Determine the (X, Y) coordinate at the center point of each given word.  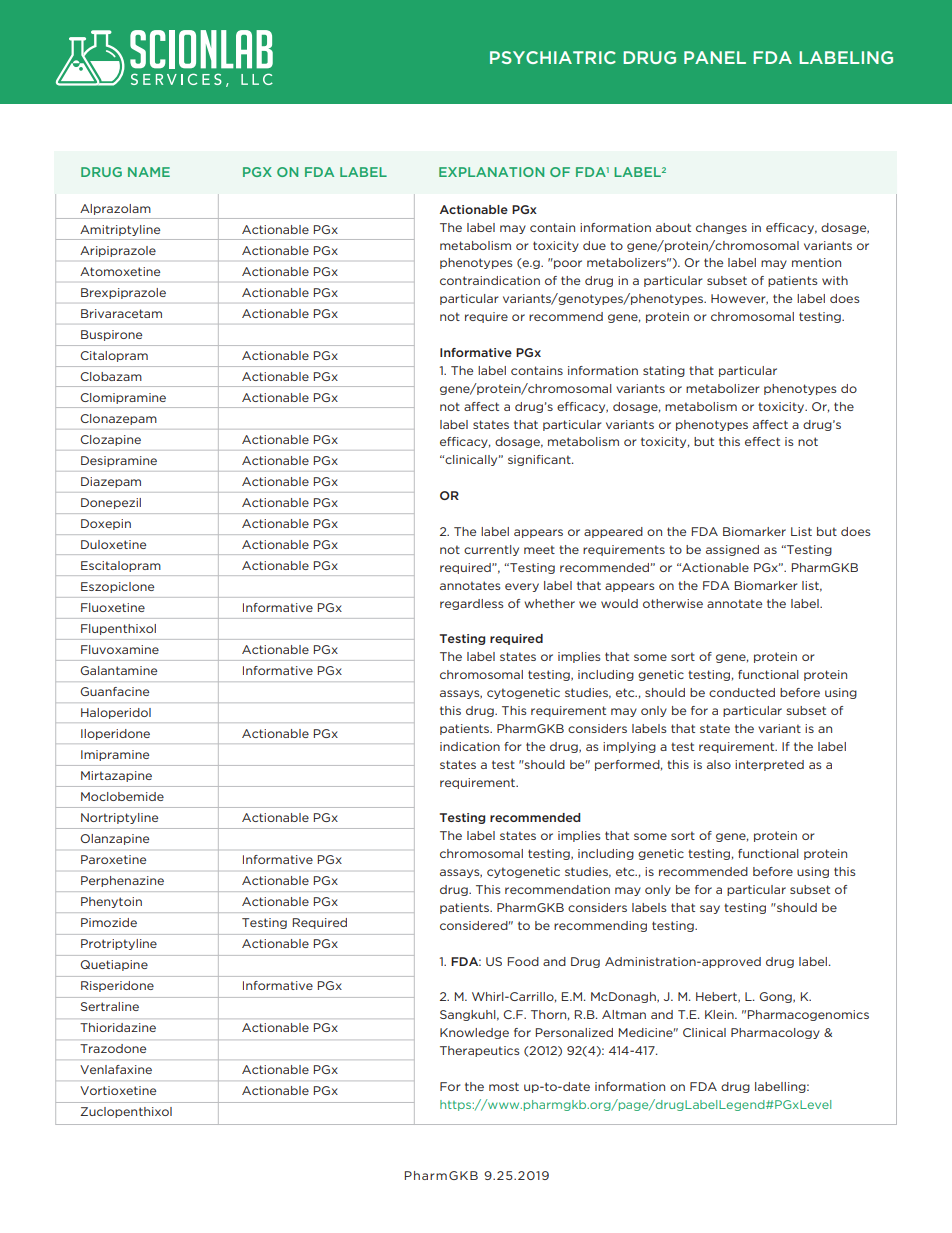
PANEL (715, 57)
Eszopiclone (117, 587)
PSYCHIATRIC (553, 57)
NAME (149, 172)
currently (491, 550)
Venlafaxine (116, 1069)
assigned (732, 550)
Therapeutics (480, 1051)
